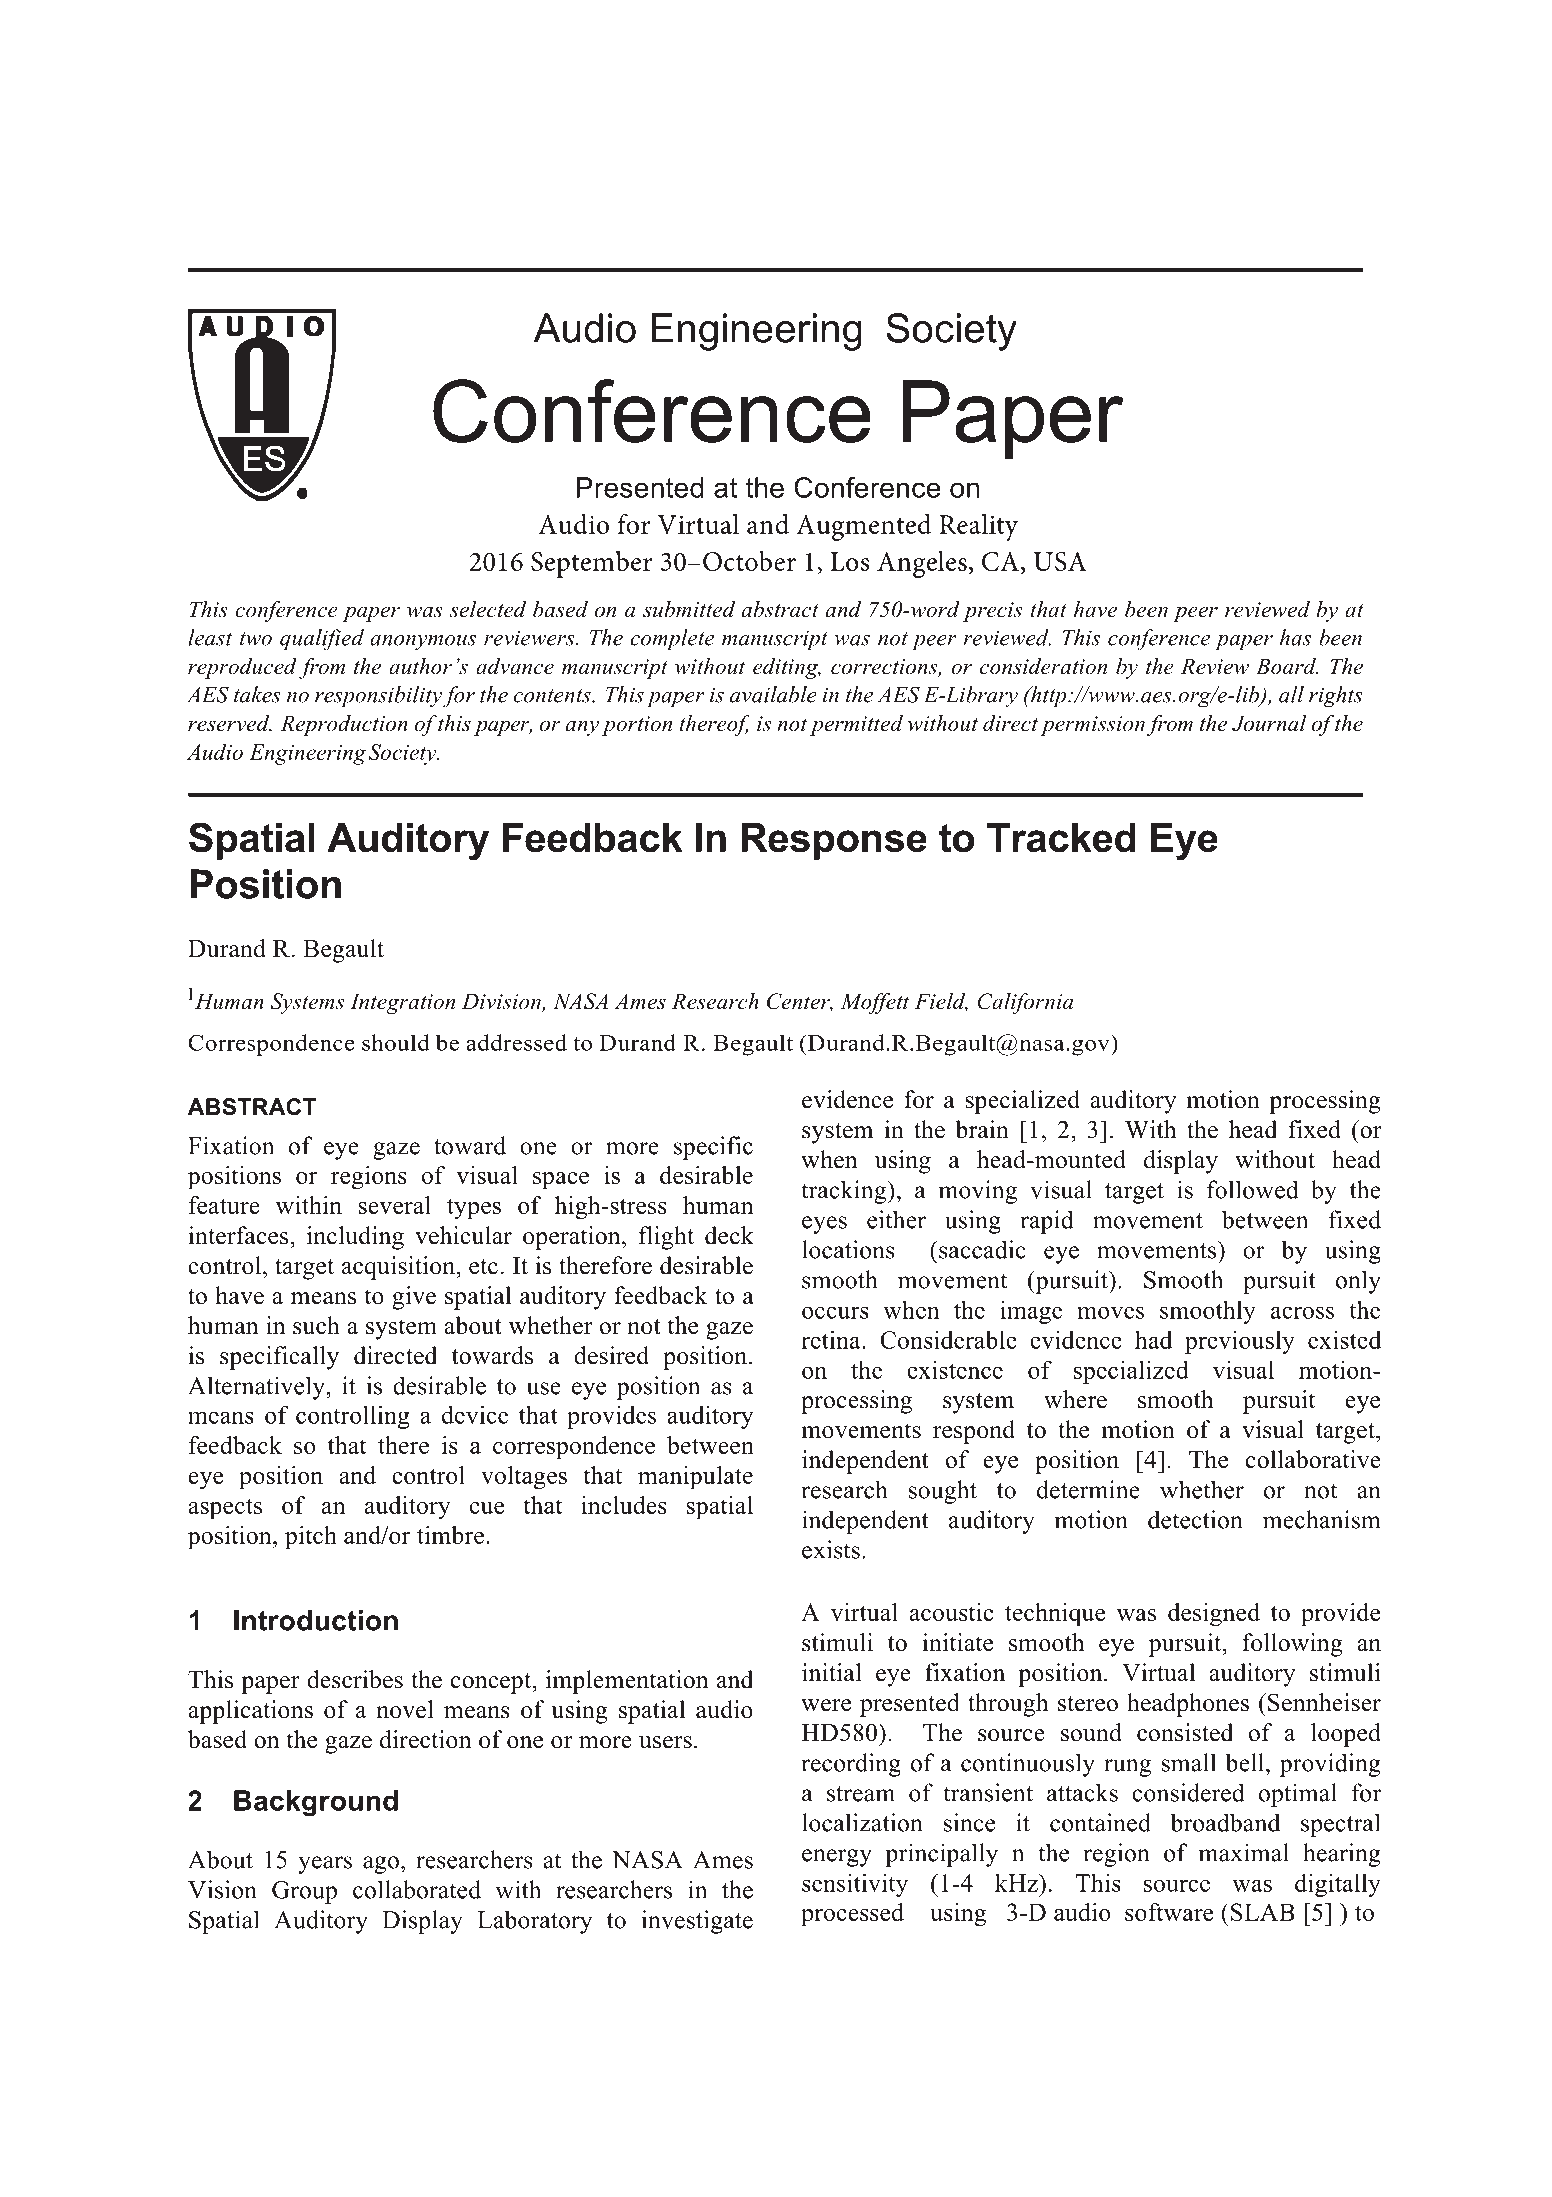  Describe the element at coordinates (831, 1549) in the image. I see `exists` at that location.
